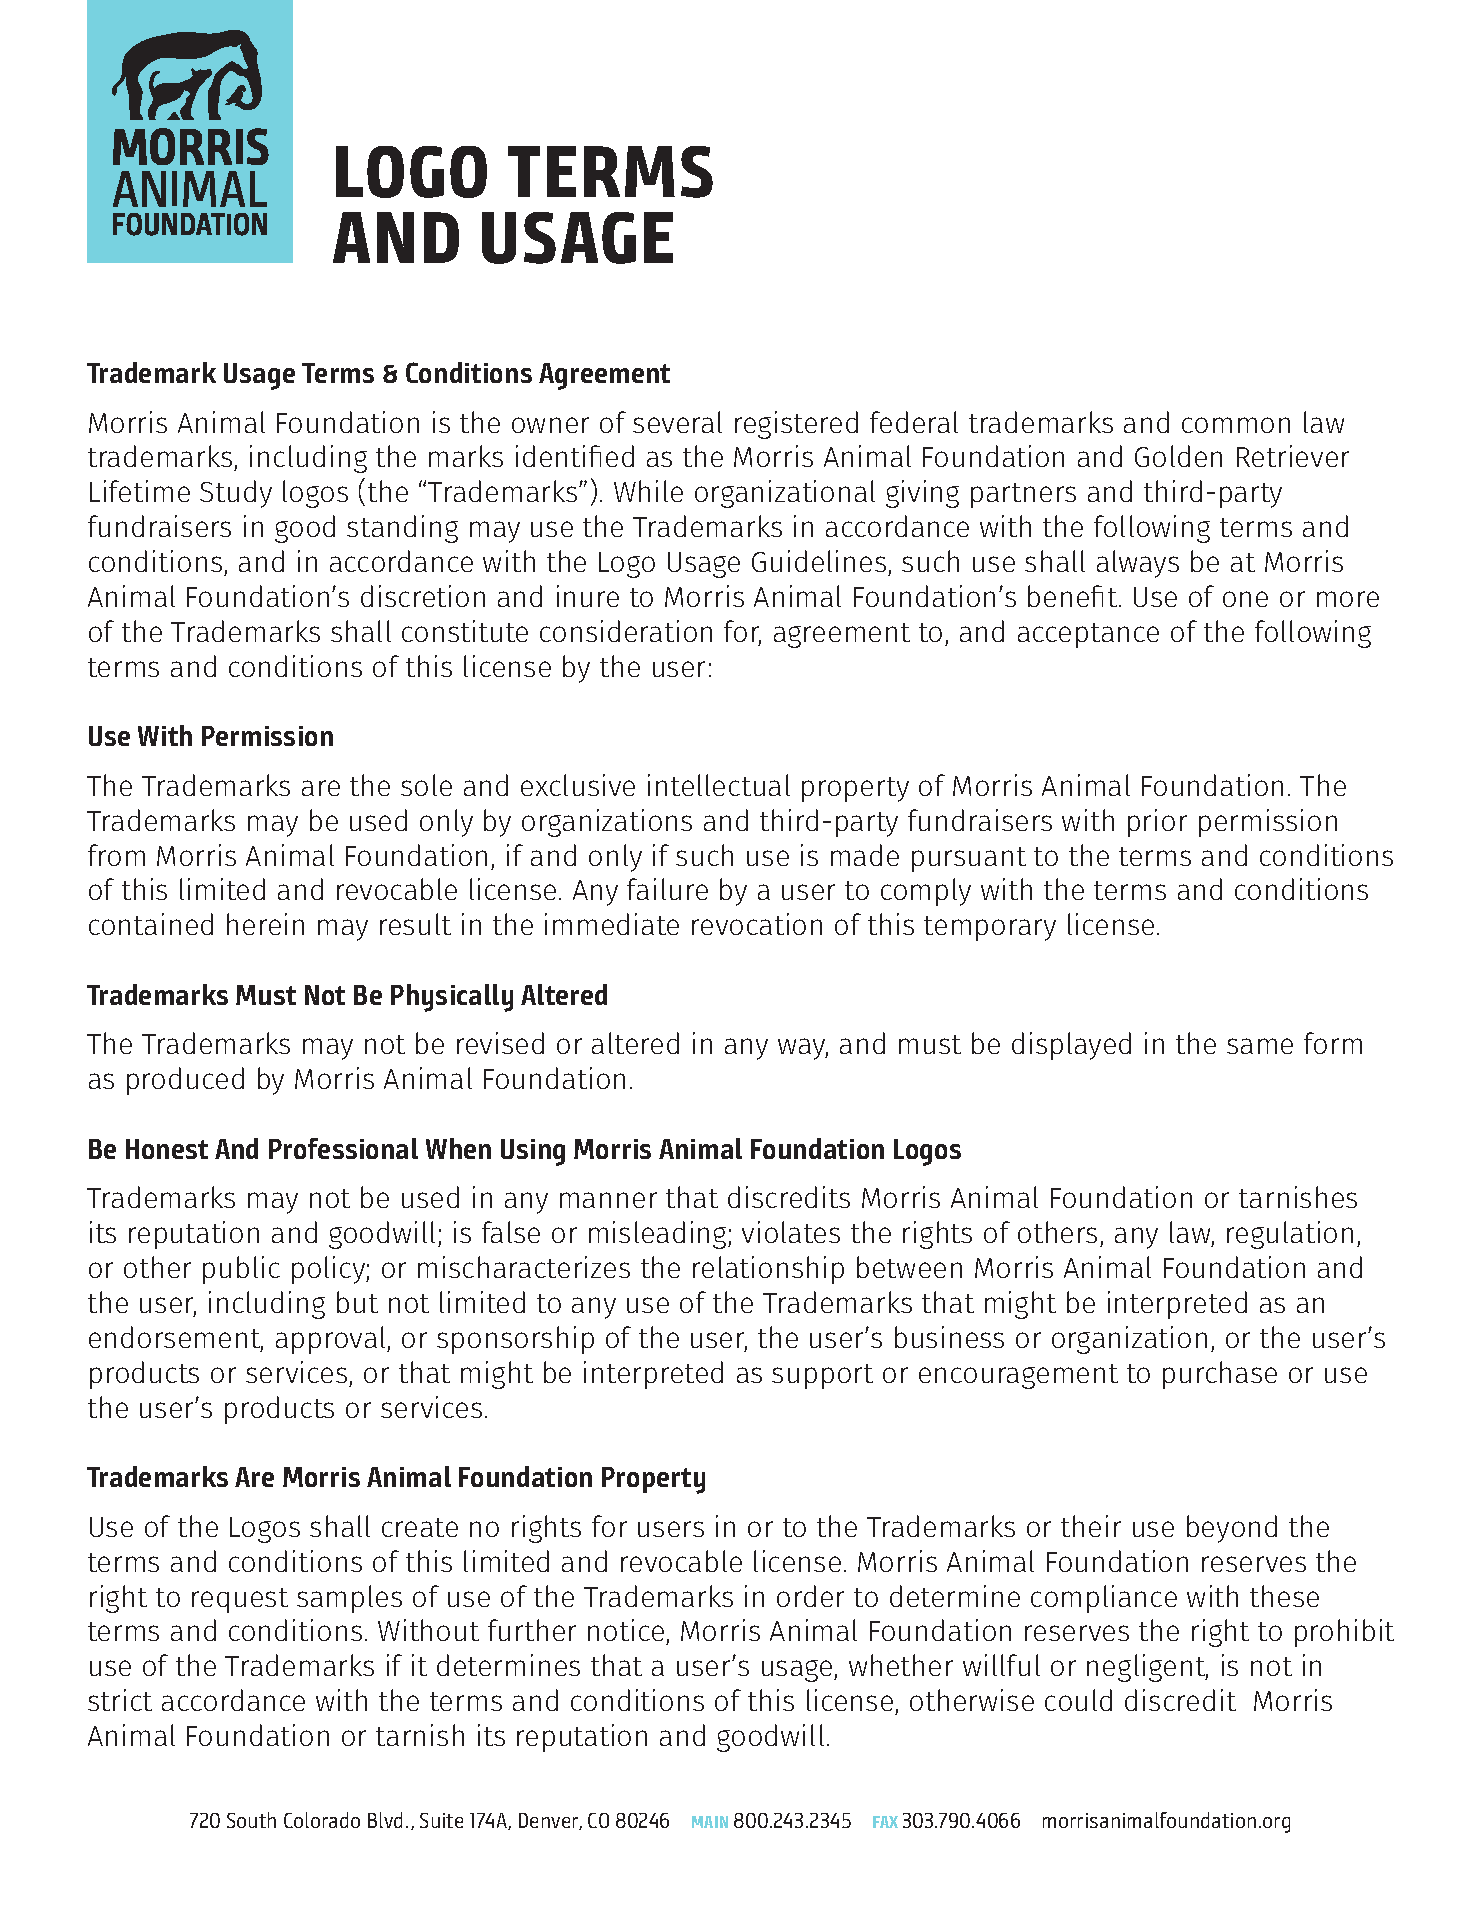 Image resolution: width=1482 pixels, height=1918 pixels. Describe the element at coordinates (251, 1820) in the screenshot. I see `South` at that location.
